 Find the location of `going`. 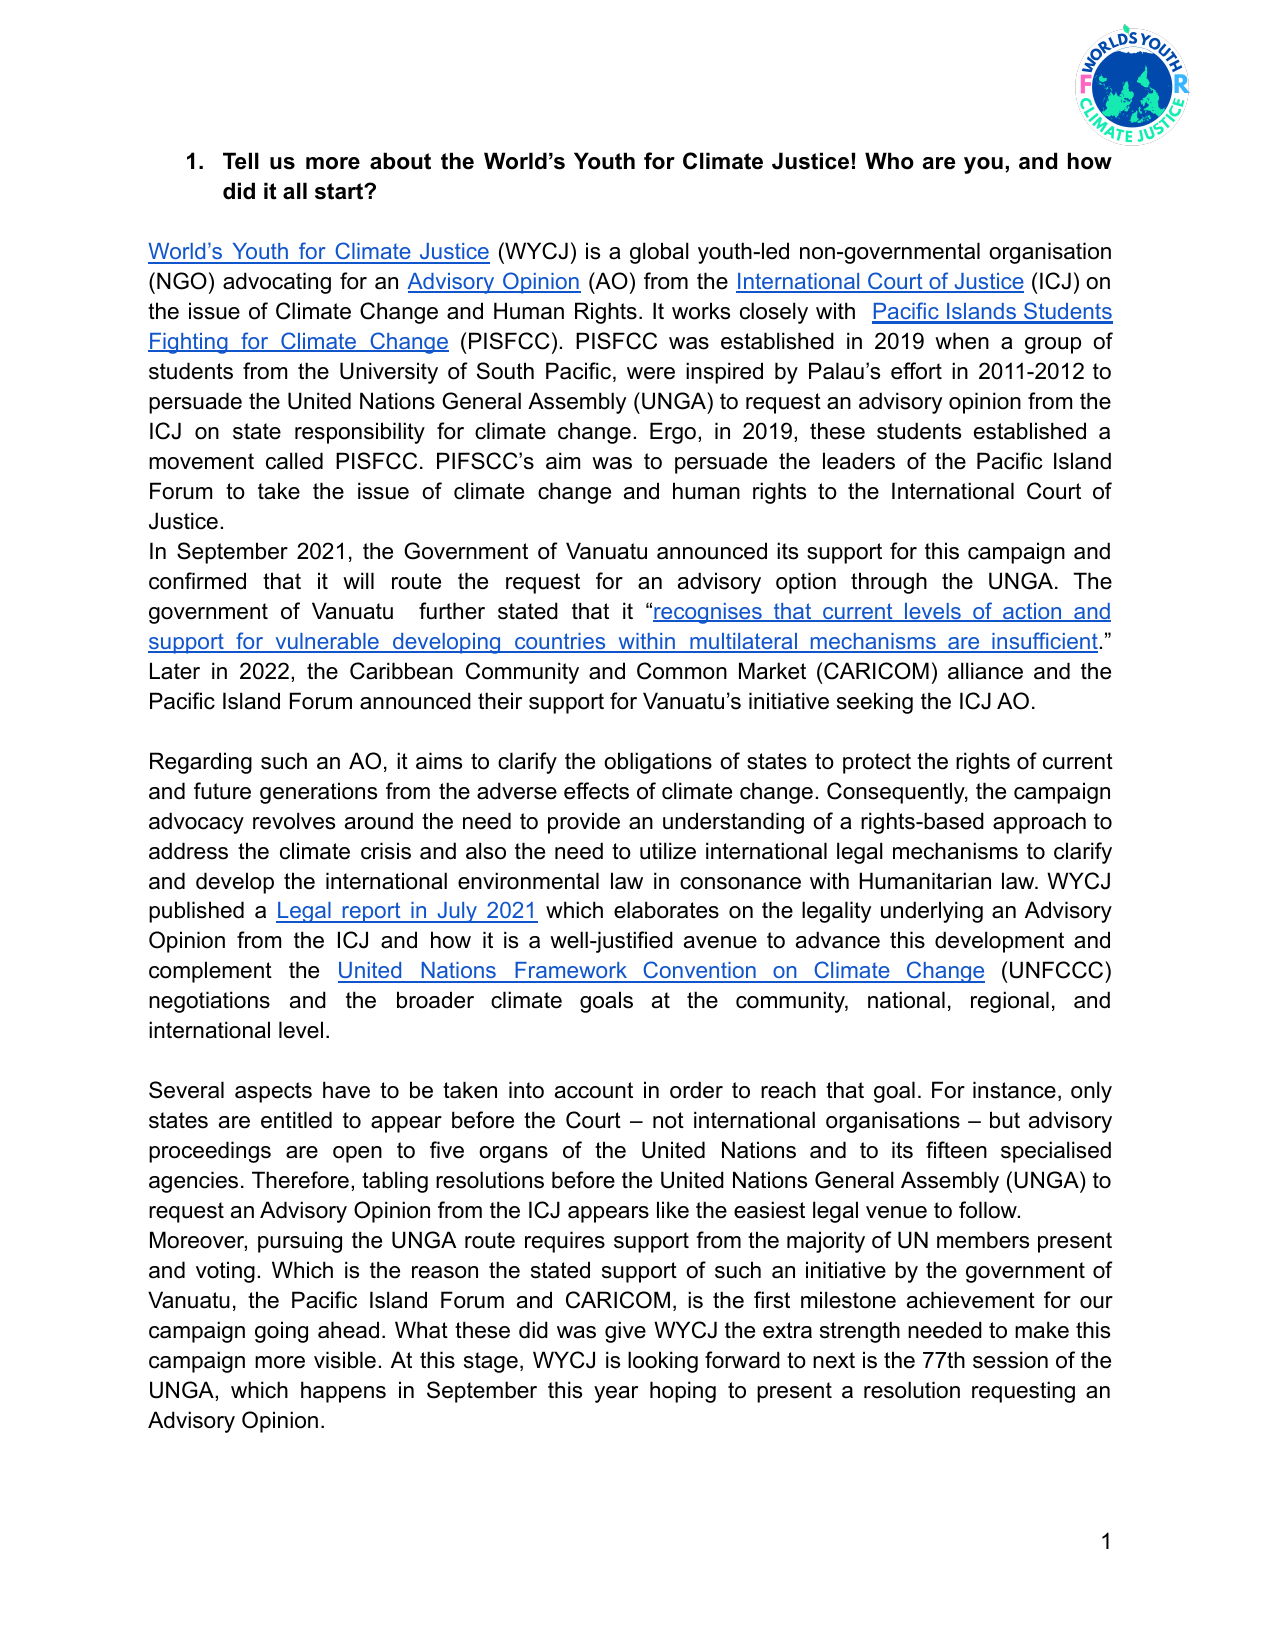

going is located at coordinates (281, 1332).
